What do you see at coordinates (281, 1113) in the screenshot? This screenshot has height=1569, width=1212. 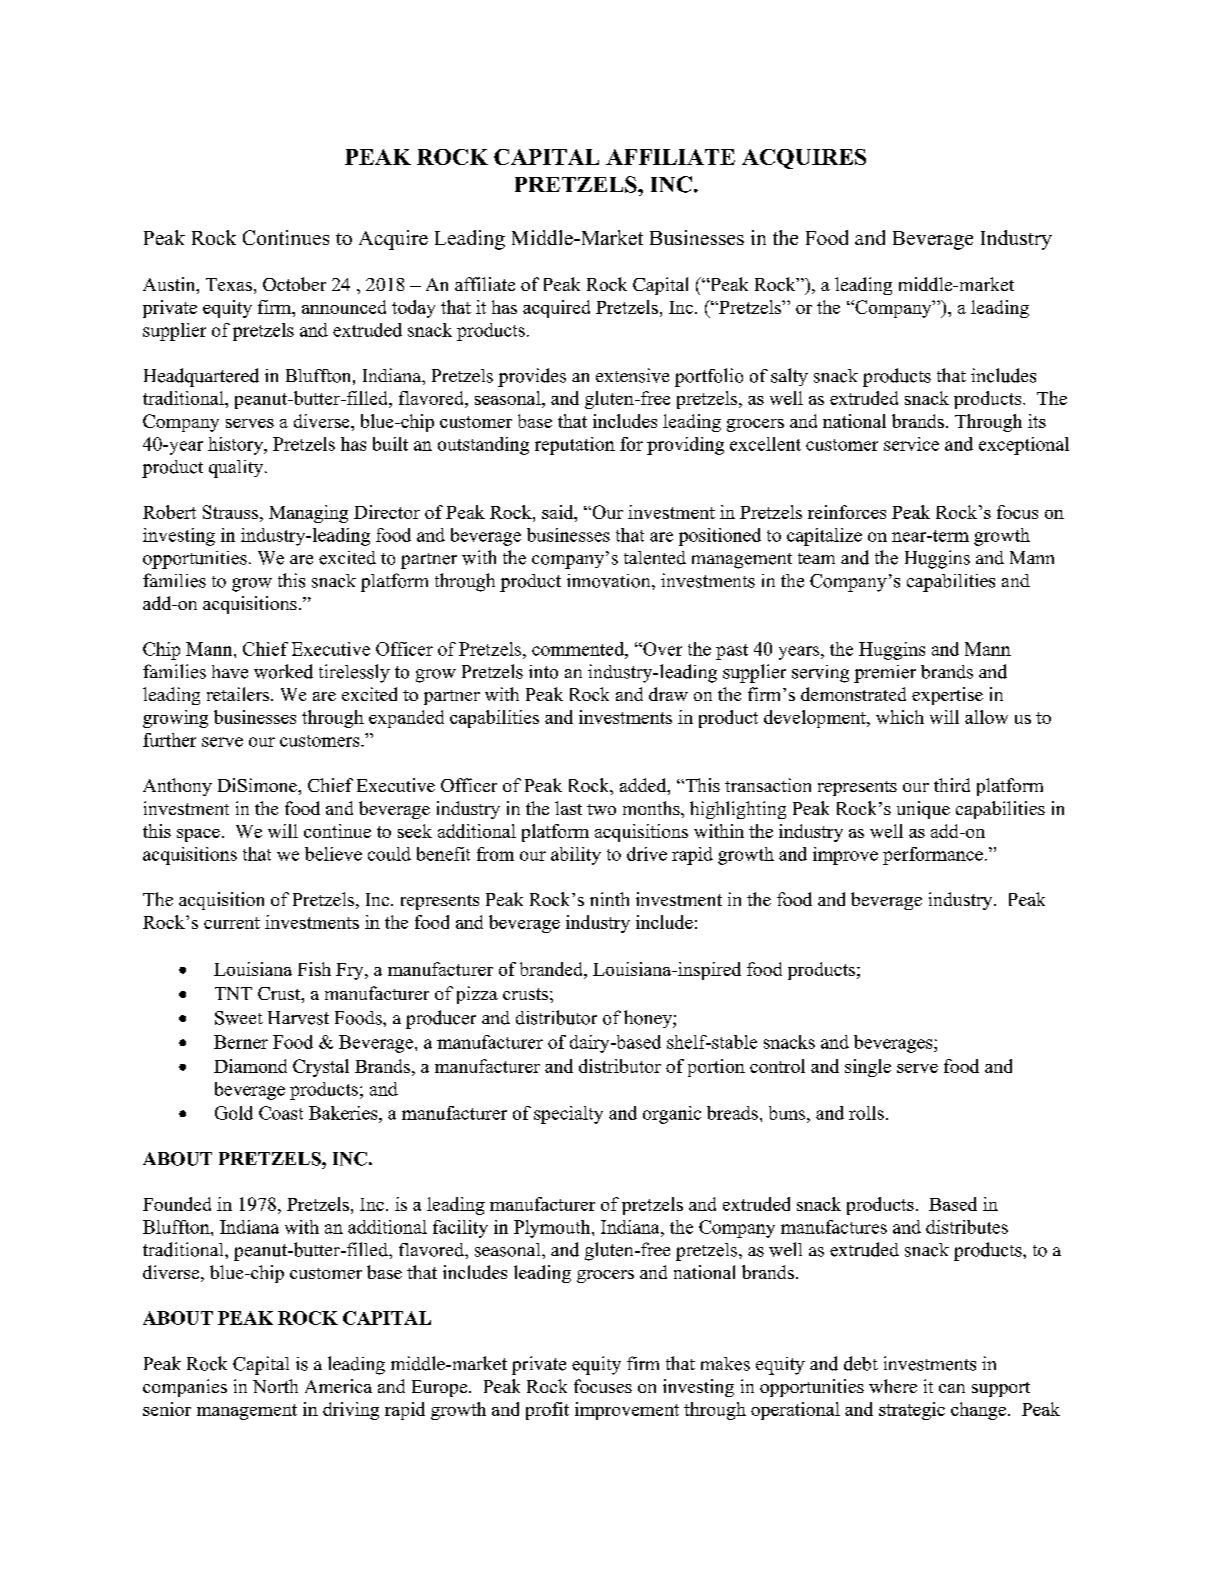 I see `Coast` at bounding box center [281, 1113].
